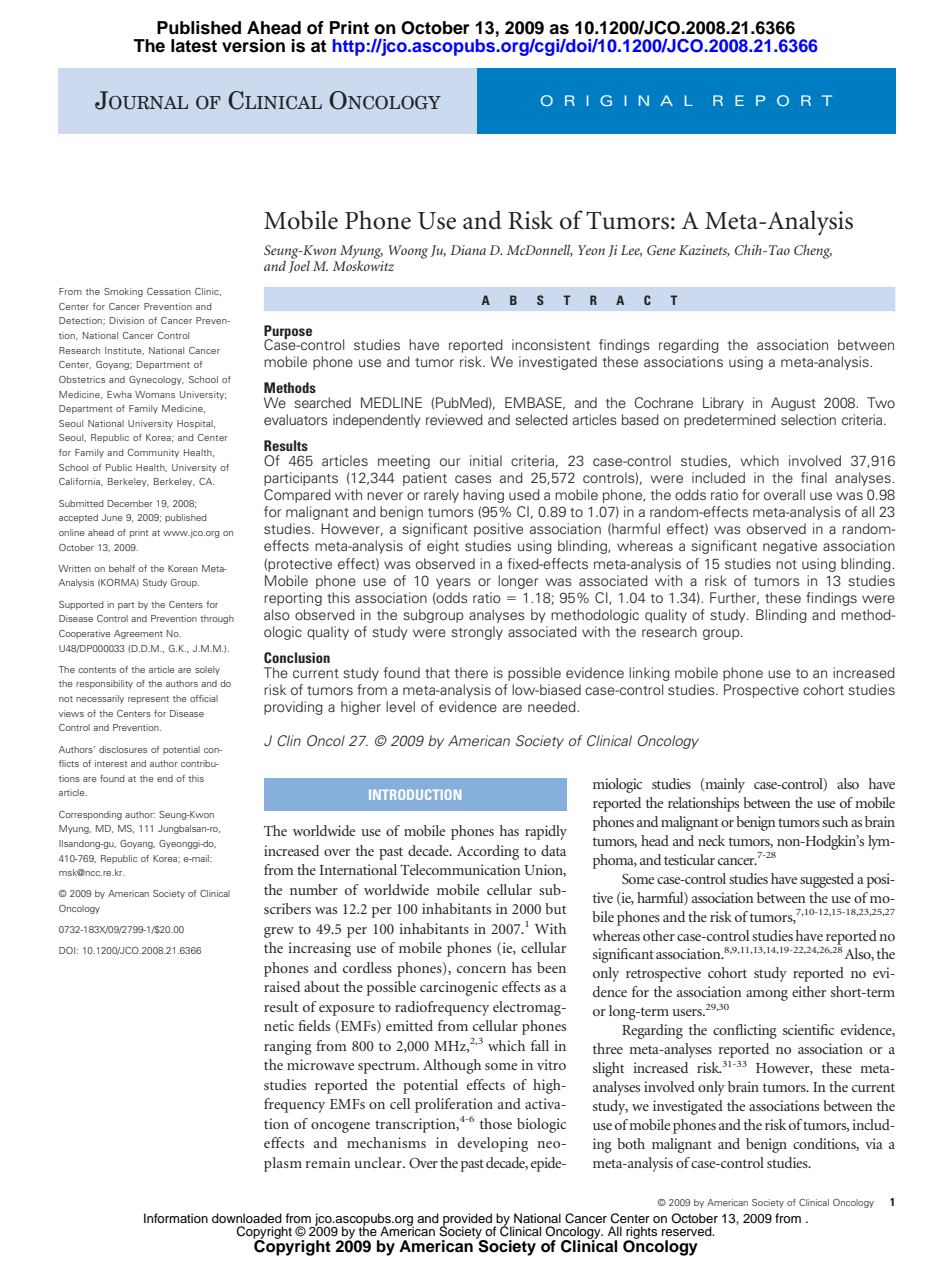 The width and height of the screenshot is (952, 1275). Describe the element at coordinates (734, 598) in the screenshot. I see `Further` at that location.
